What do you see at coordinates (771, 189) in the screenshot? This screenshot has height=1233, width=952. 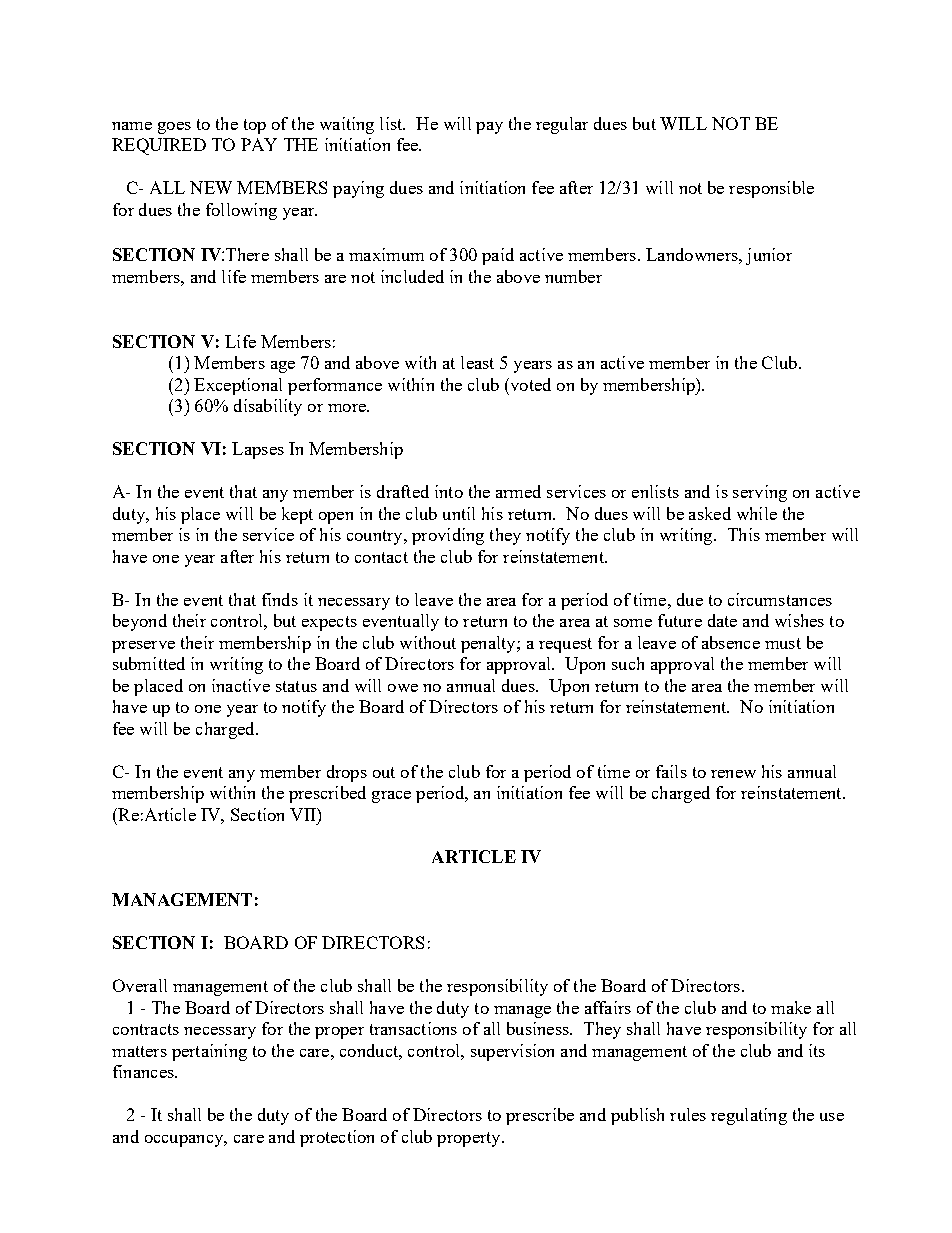 I see `responsible` at bounding box center [771, 189].
